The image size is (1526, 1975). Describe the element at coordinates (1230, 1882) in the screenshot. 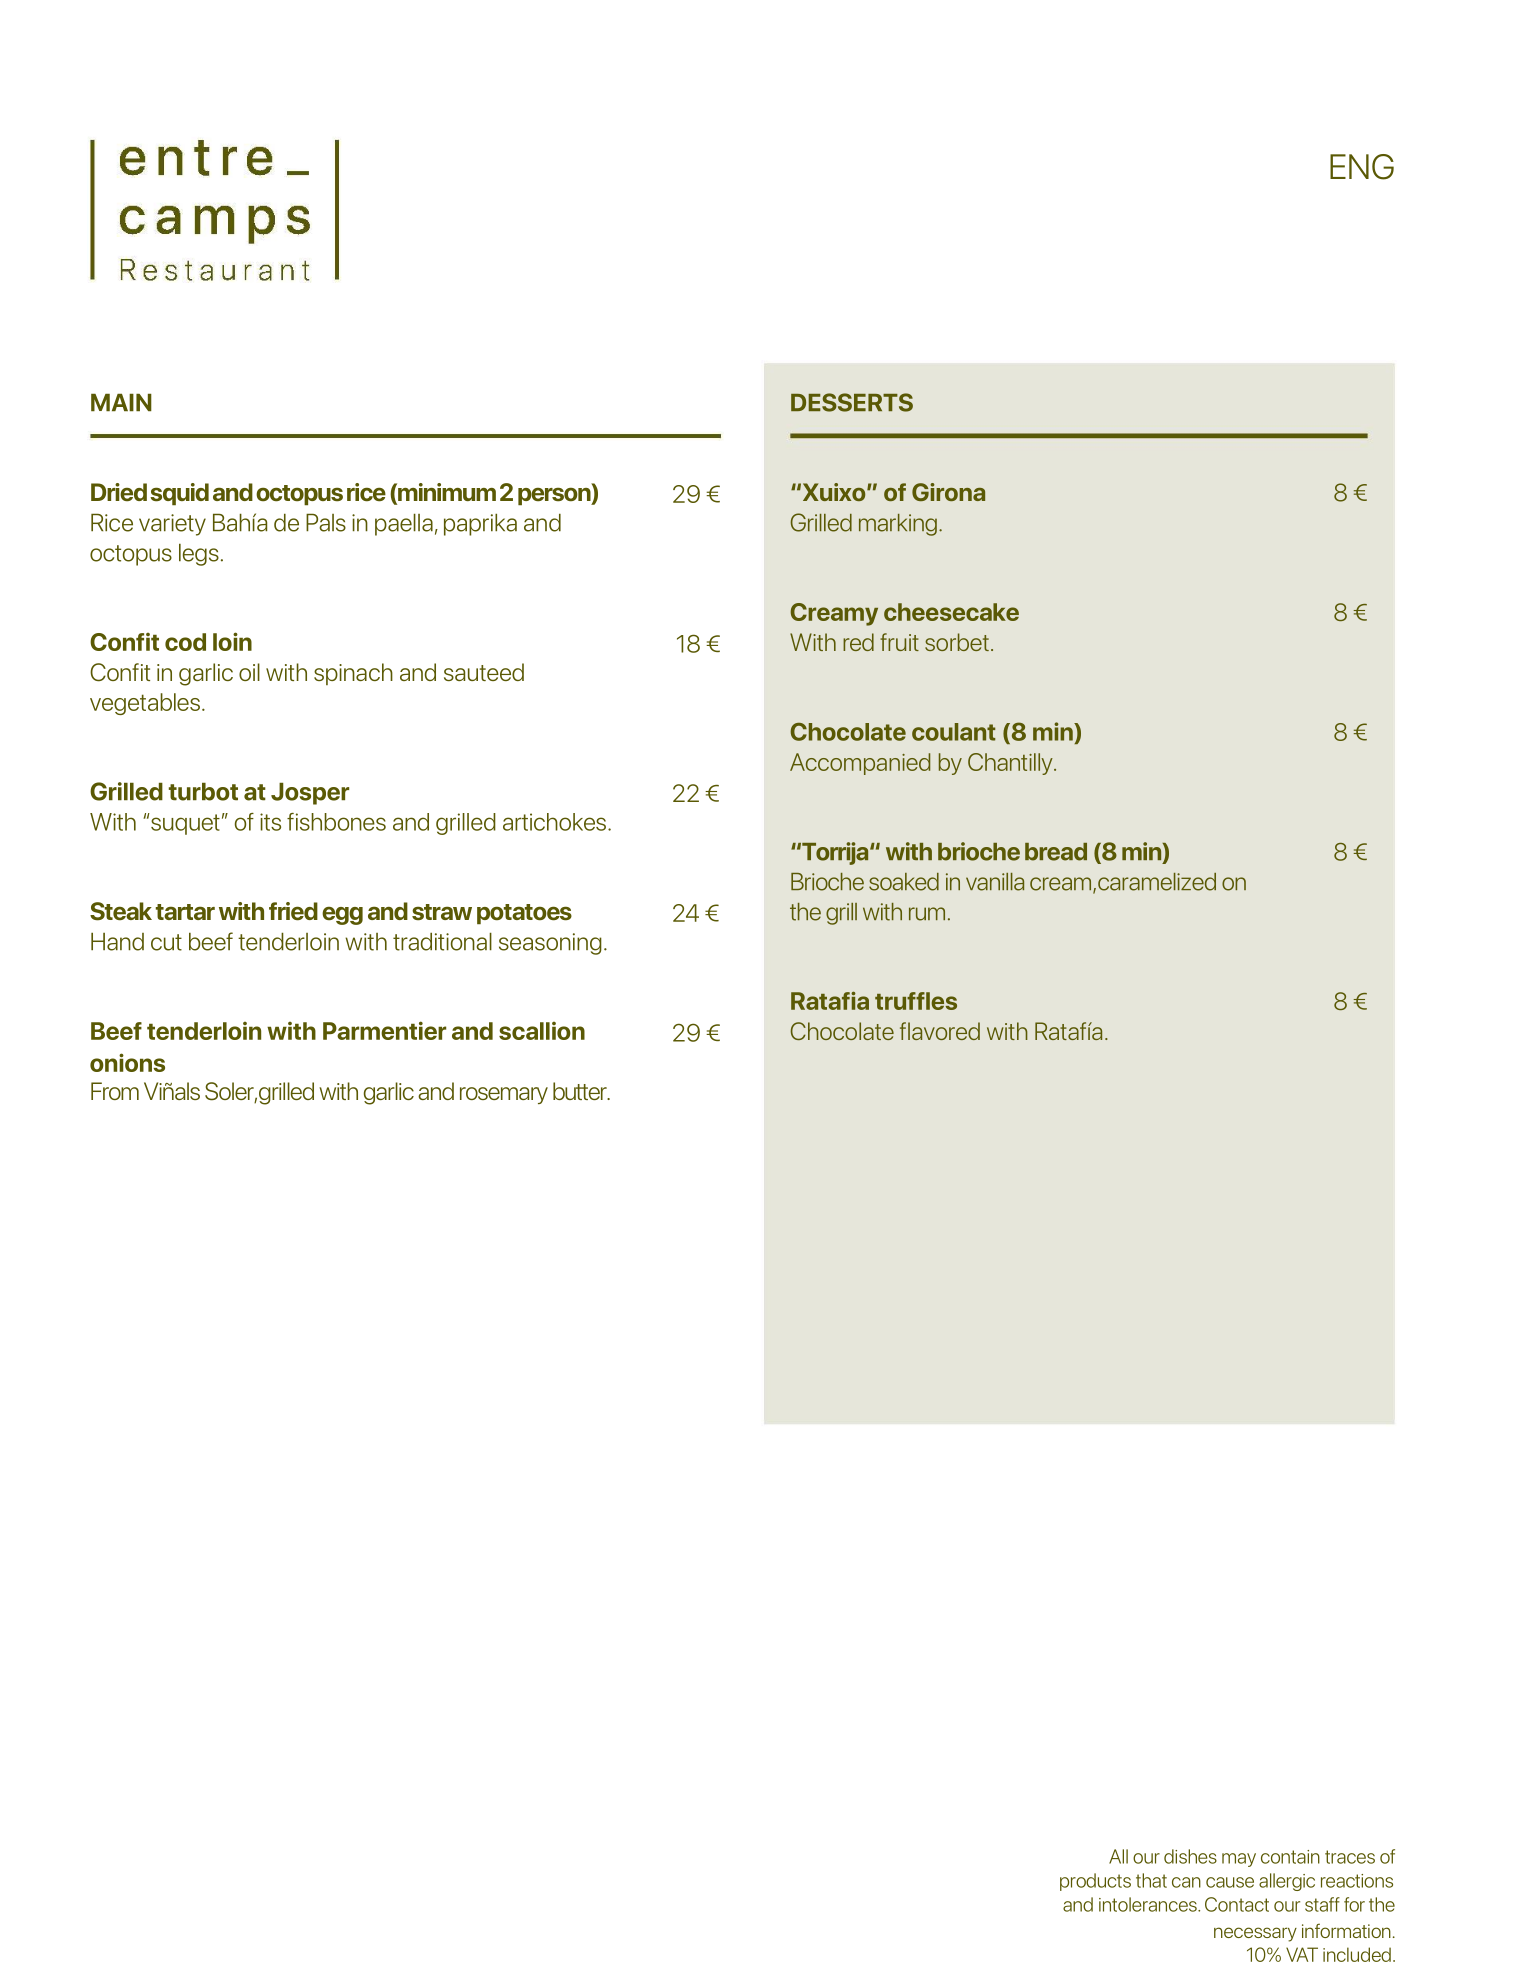

I see `cause` at that location.
